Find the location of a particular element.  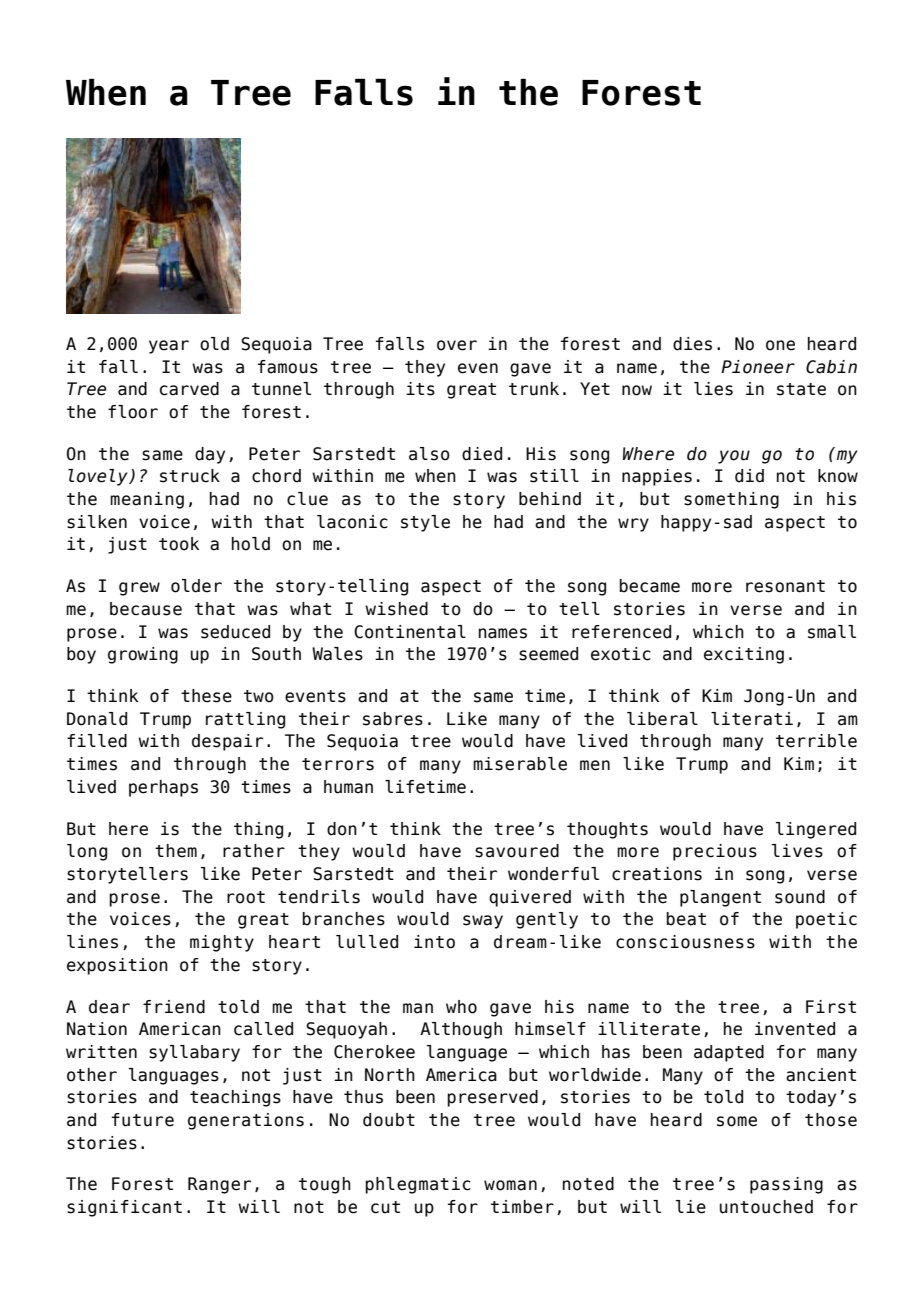

miserable is located at coordinates (520, 764).
